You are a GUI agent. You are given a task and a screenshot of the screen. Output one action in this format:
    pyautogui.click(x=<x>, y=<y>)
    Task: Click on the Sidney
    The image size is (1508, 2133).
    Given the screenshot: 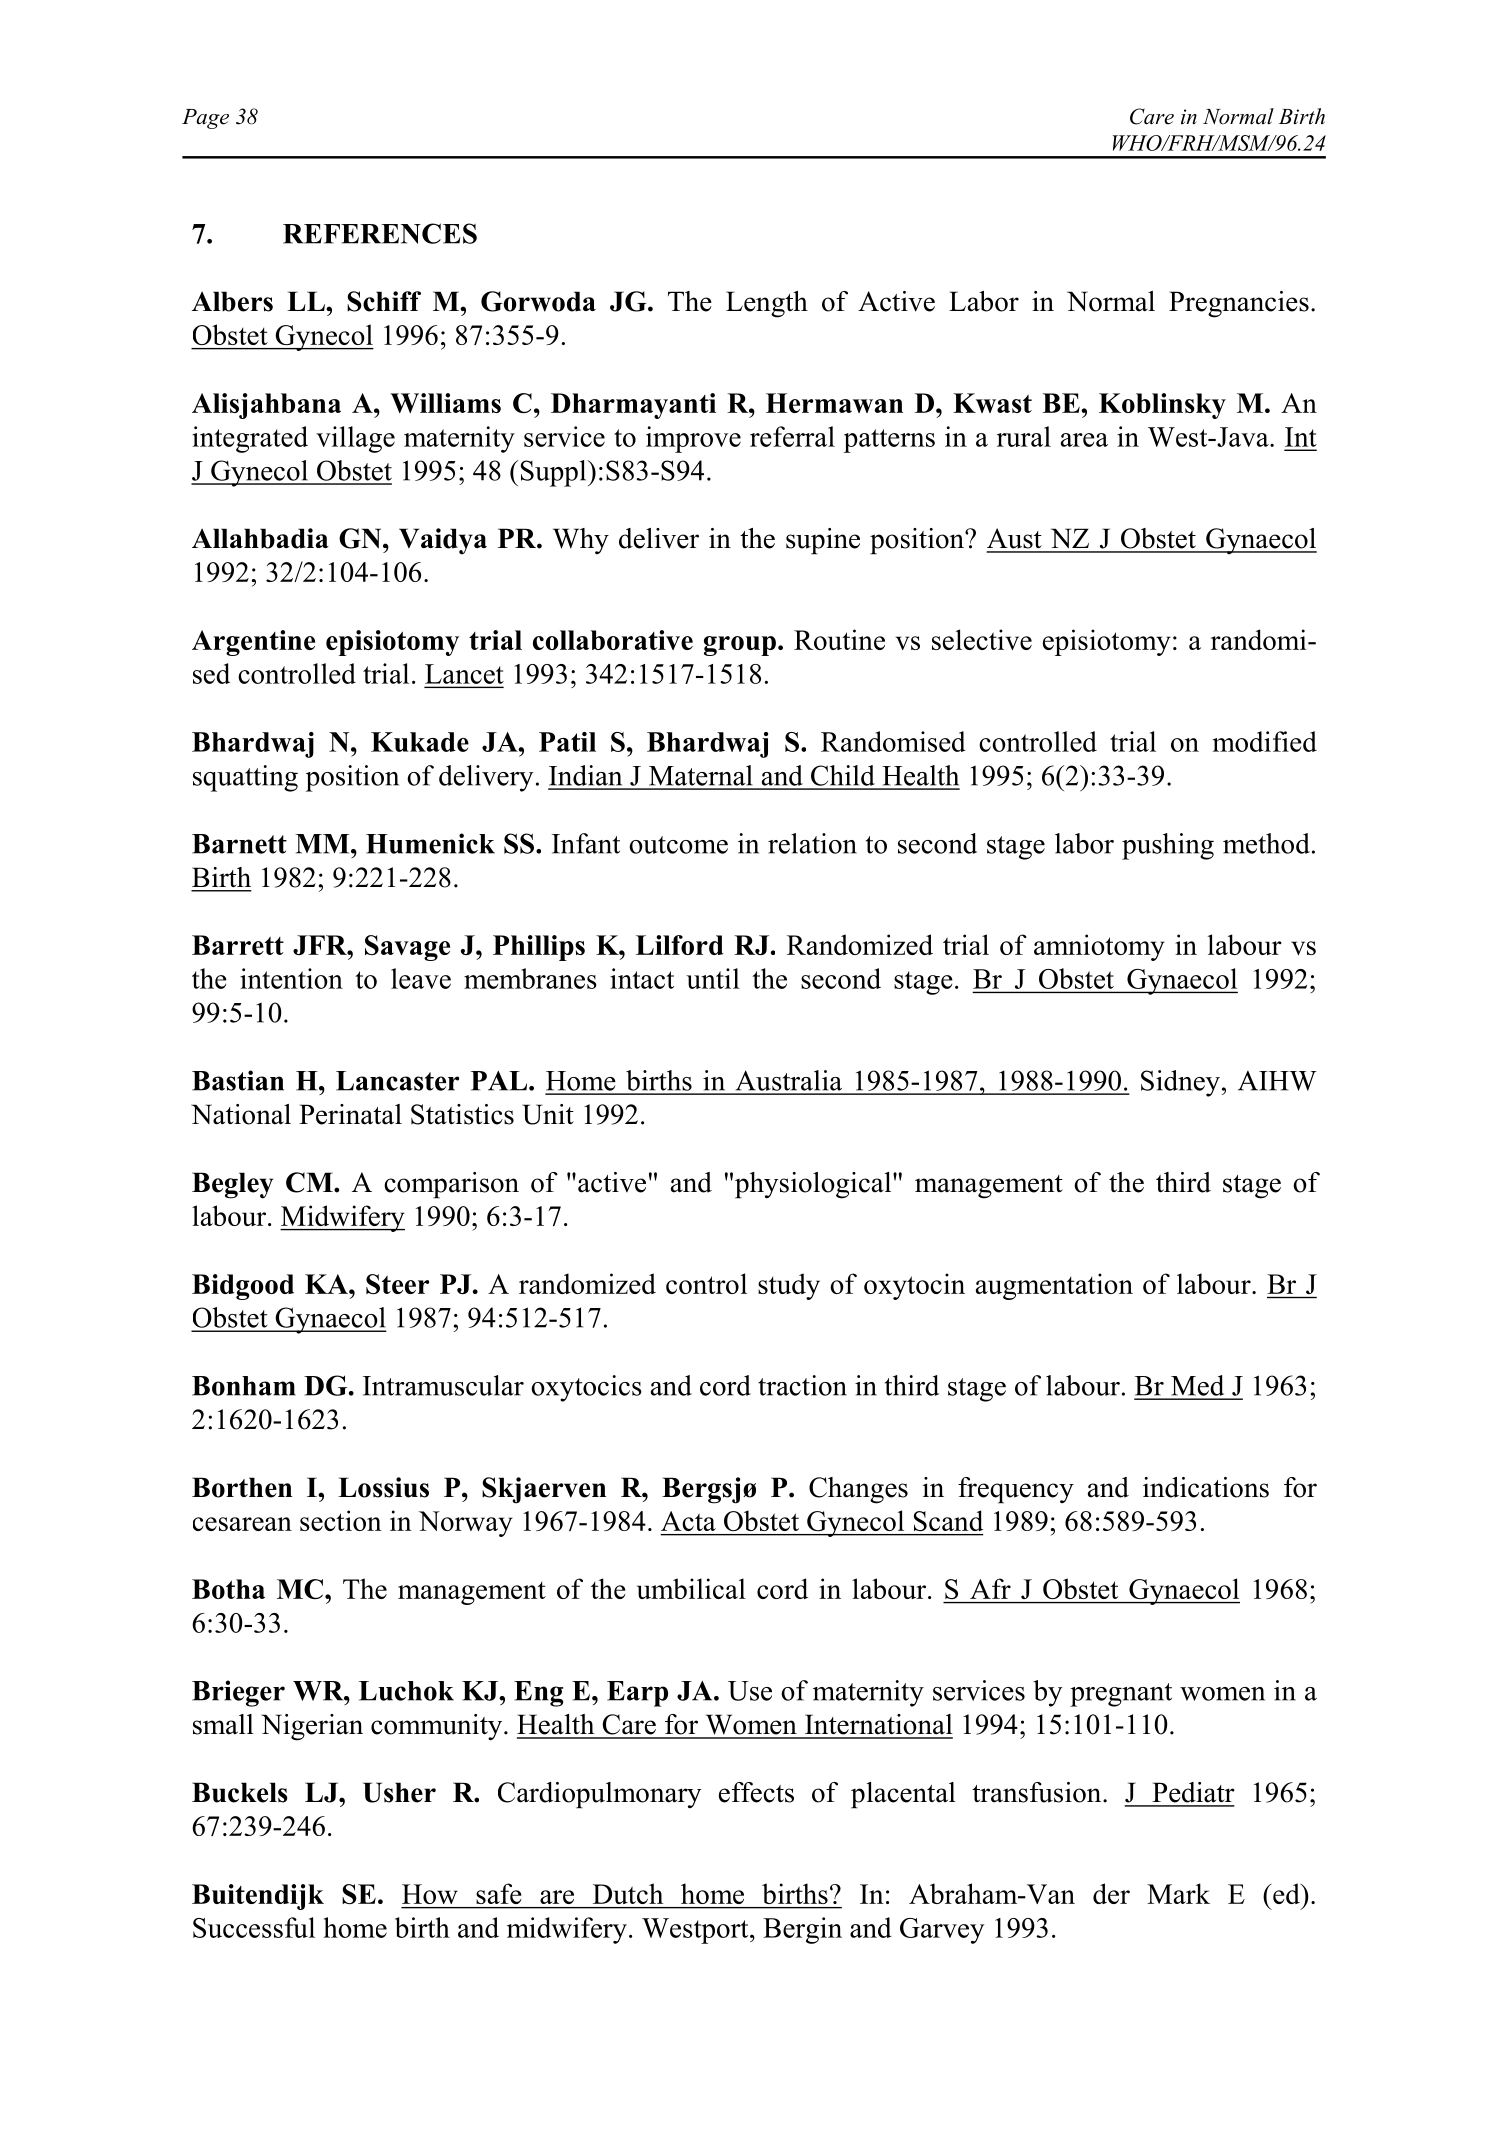 What is the action you would take?
    pyautogui.click(x=1180, y=1083)
